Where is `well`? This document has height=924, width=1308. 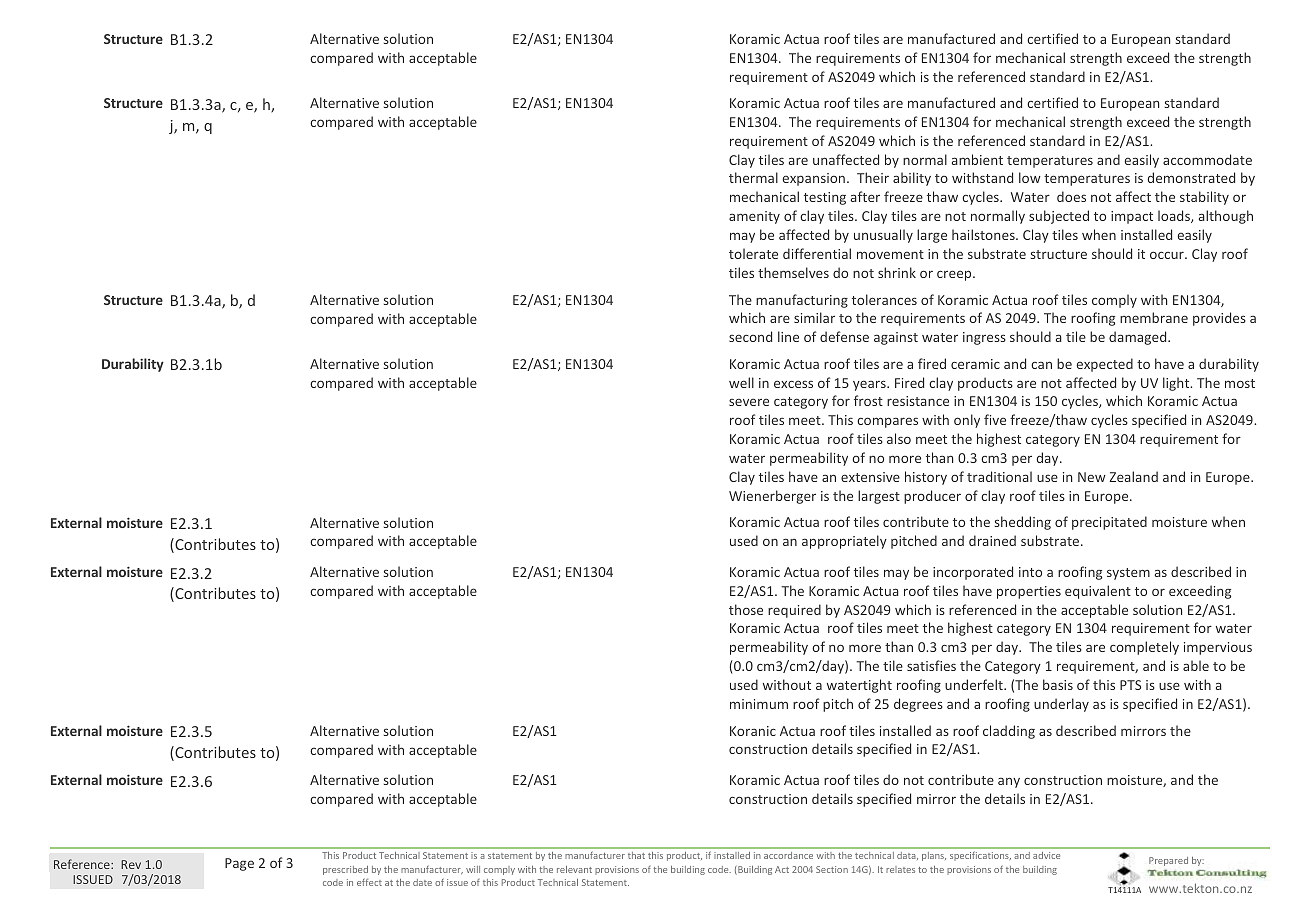
well is located at coordinates (741, 382).
